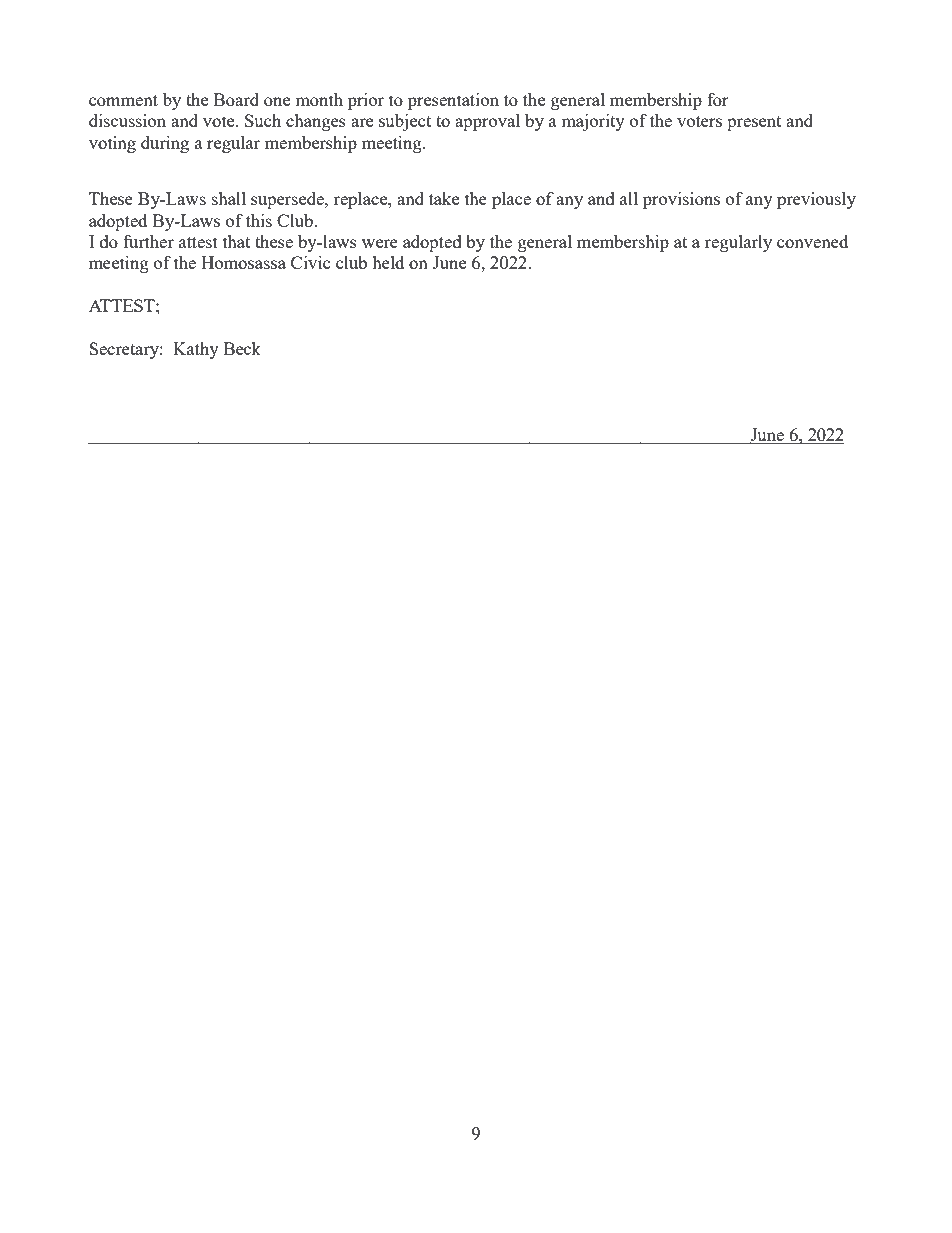  What do you see at coordinates (388, 262) in the screenshot?
I see `held` at bounding box center [388, 262].
